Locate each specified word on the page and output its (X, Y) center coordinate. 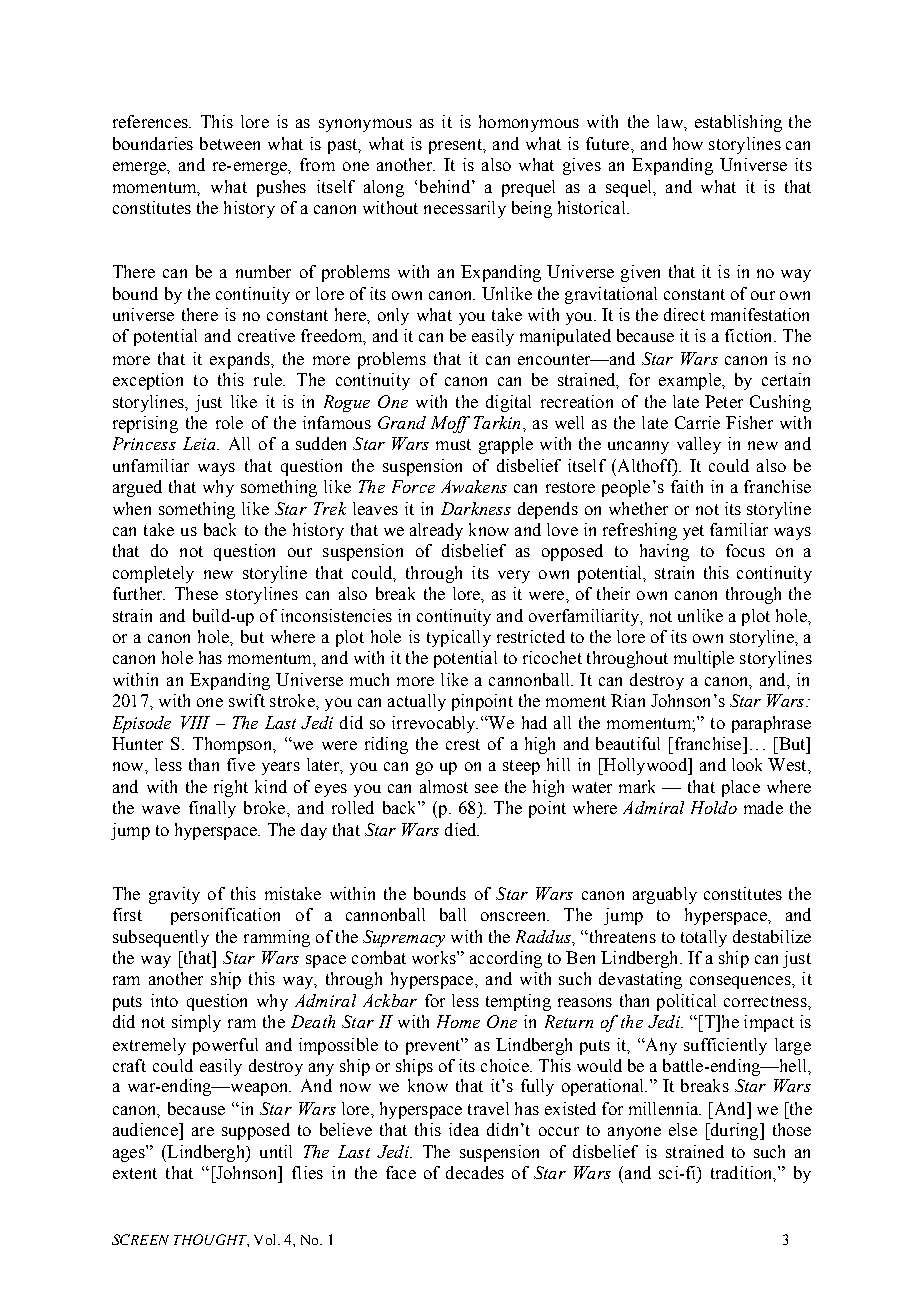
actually (417, 702)
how (688, 143)
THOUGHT (211, 1240)
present (456, 146)
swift (247, 700)
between (230, 143)
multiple (704, 659)
